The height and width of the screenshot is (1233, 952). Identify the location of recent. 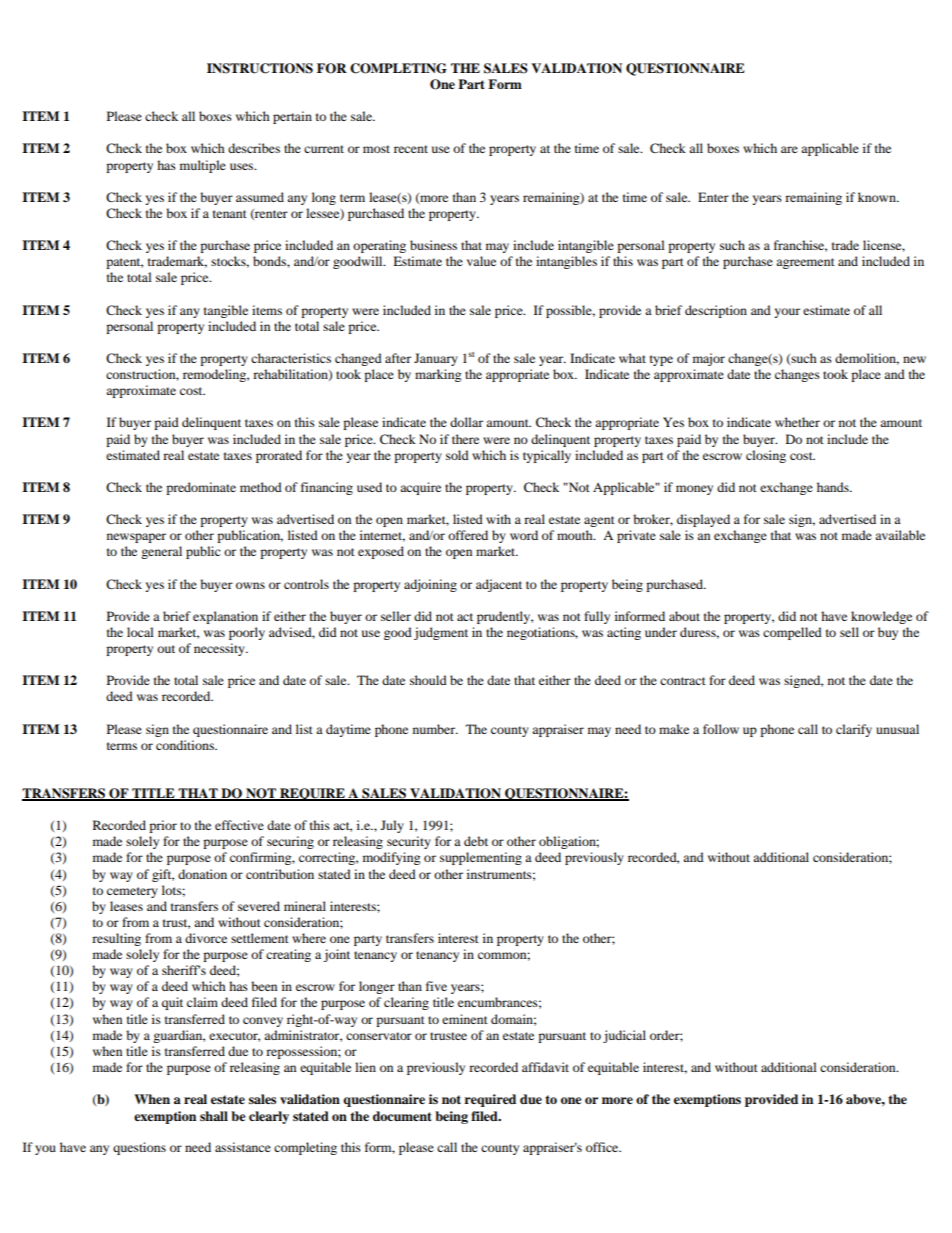
(411, 149).
